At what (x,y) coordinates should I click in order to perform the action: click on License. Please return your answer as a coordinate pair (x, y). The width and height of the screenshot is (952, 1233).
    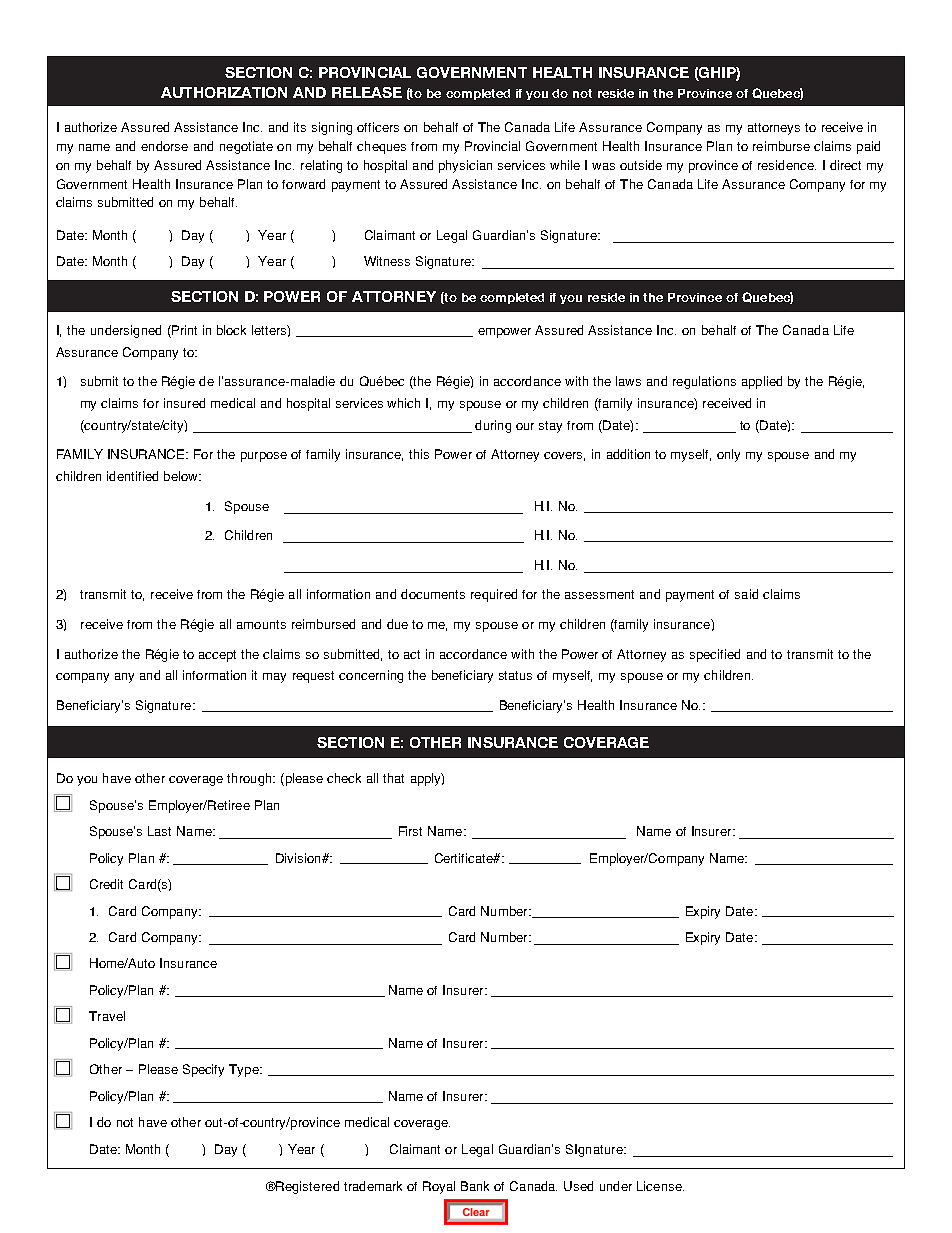
    Looking at the image, I should click on (660, 1186).
